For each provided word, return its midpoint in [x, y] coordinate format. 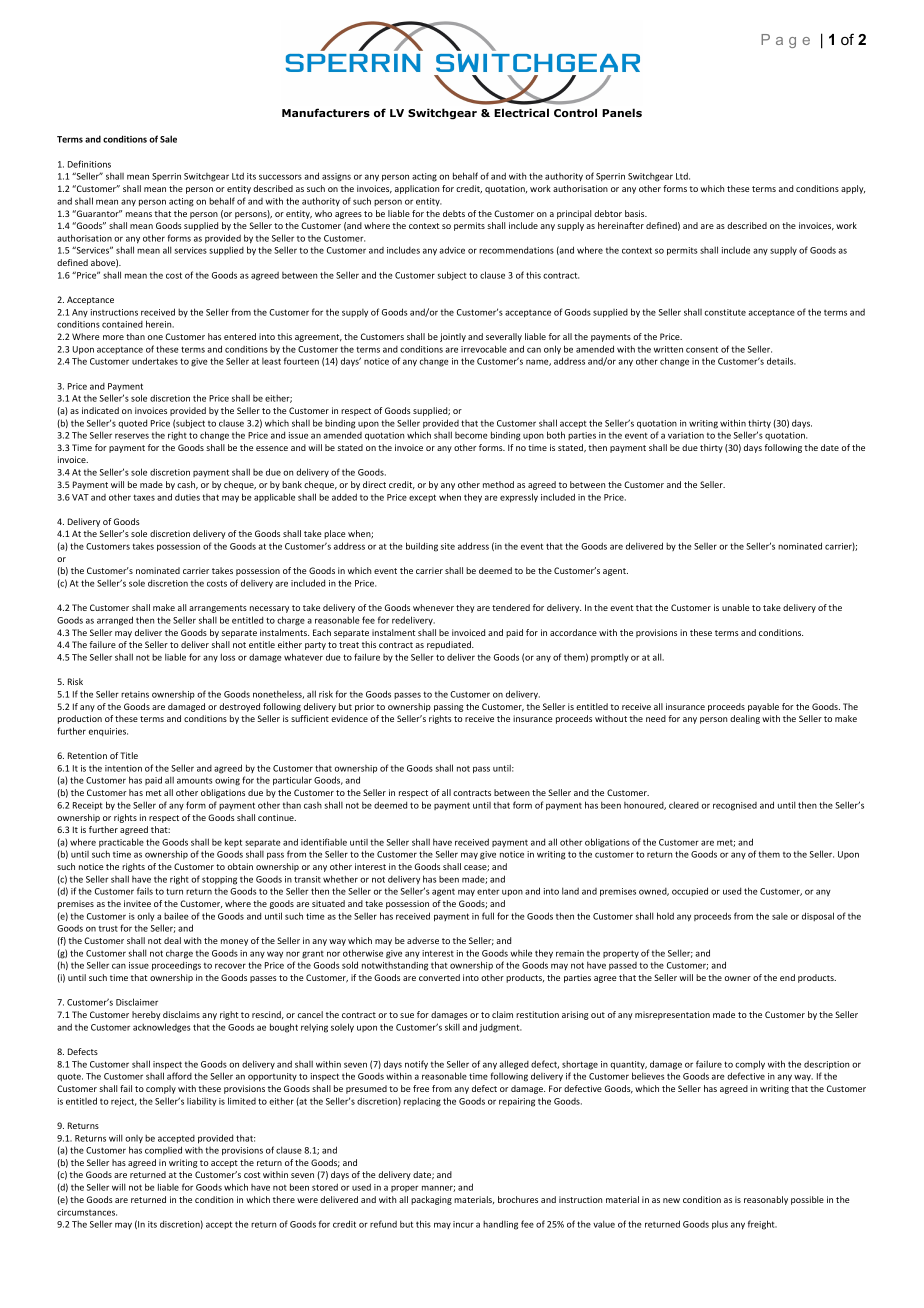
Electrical [521, 112]
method [498, 484]
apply [853, 189]
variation [686, 435]
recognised [735, 806]
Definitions [89, 164]
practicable [121, 842]
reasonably [766, 1200]
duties [187, 497]
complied [163, 1150]
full [488, 916]
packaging [431, 1200]
